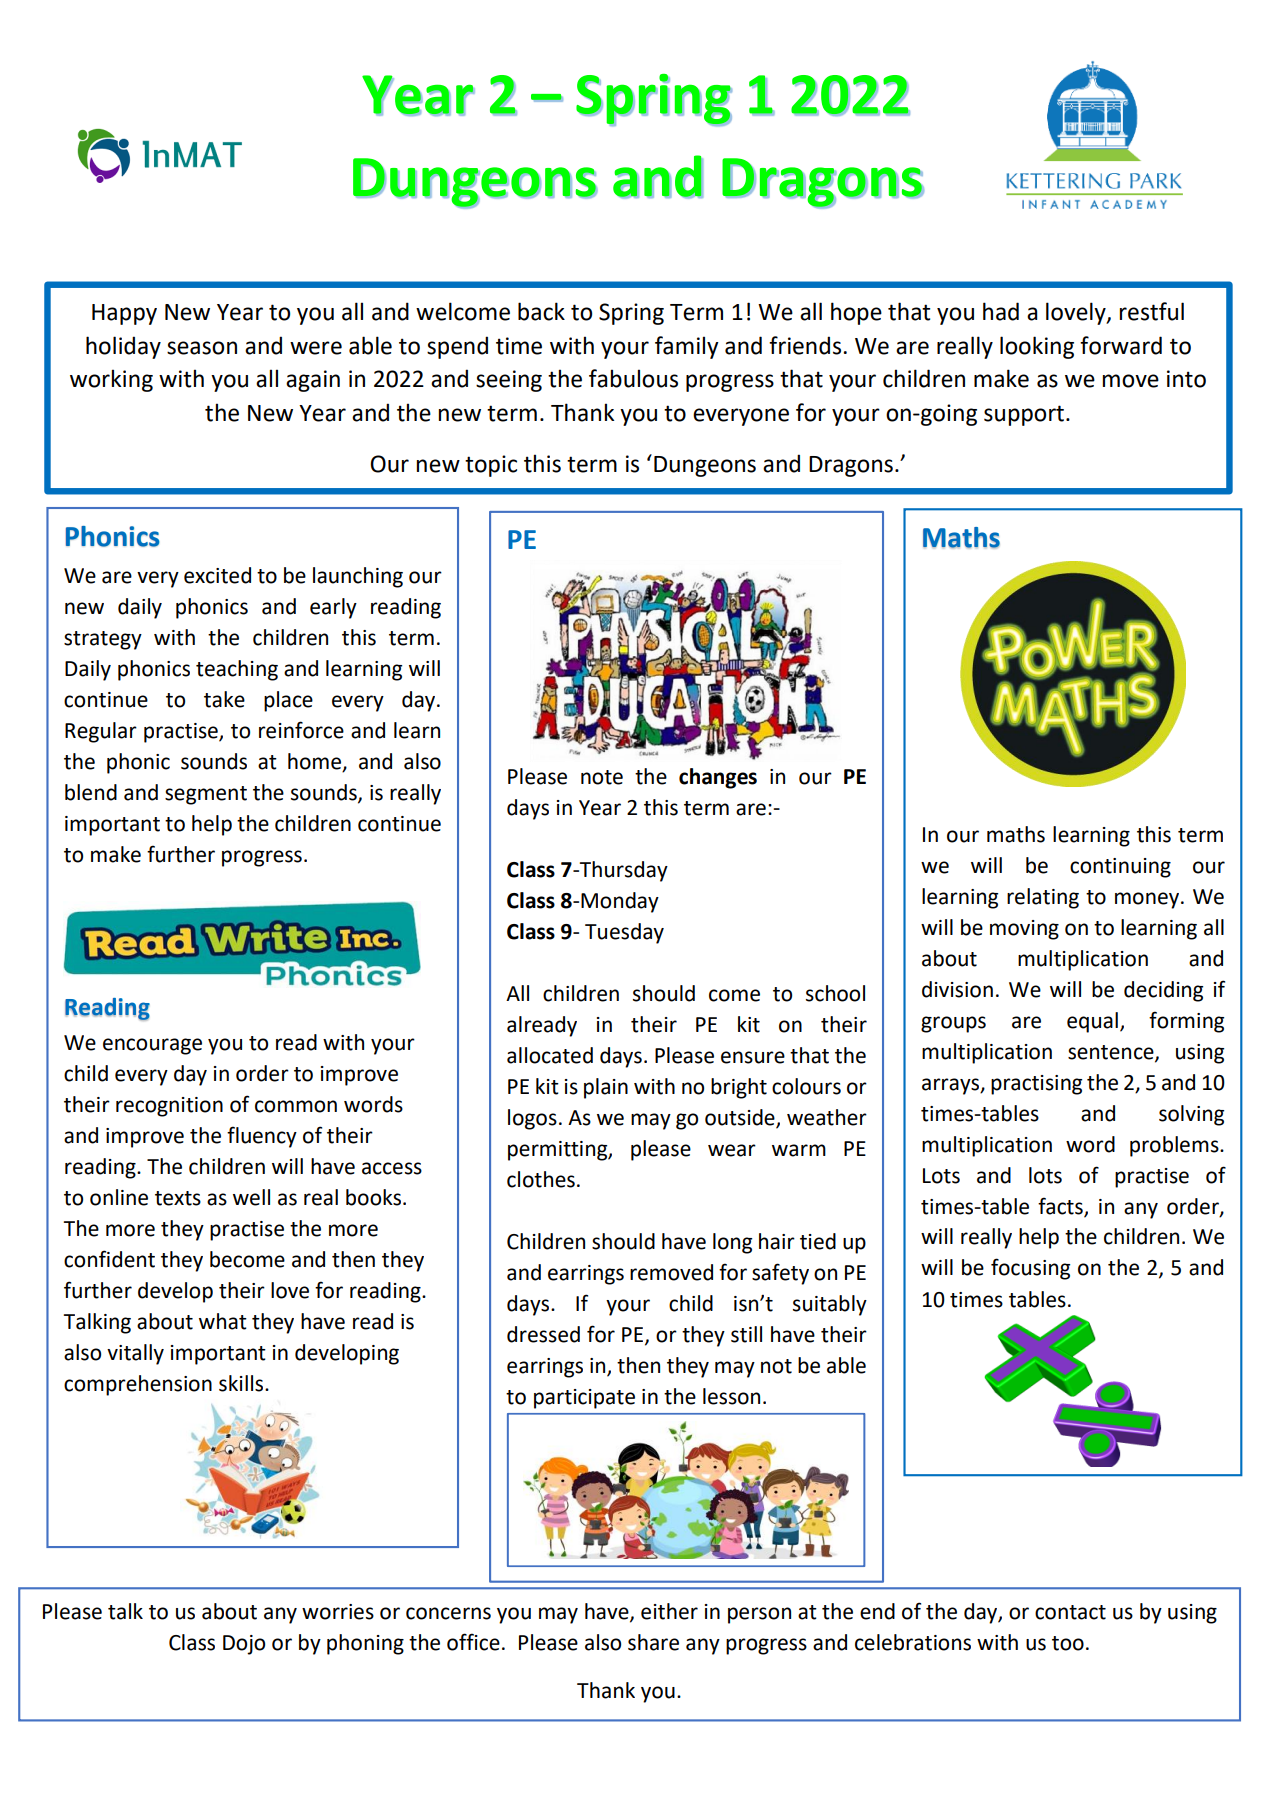  What do you see at coordinates (1061, 1206) in the image?
I see `facts` at bounding box center [1061, 1206].
